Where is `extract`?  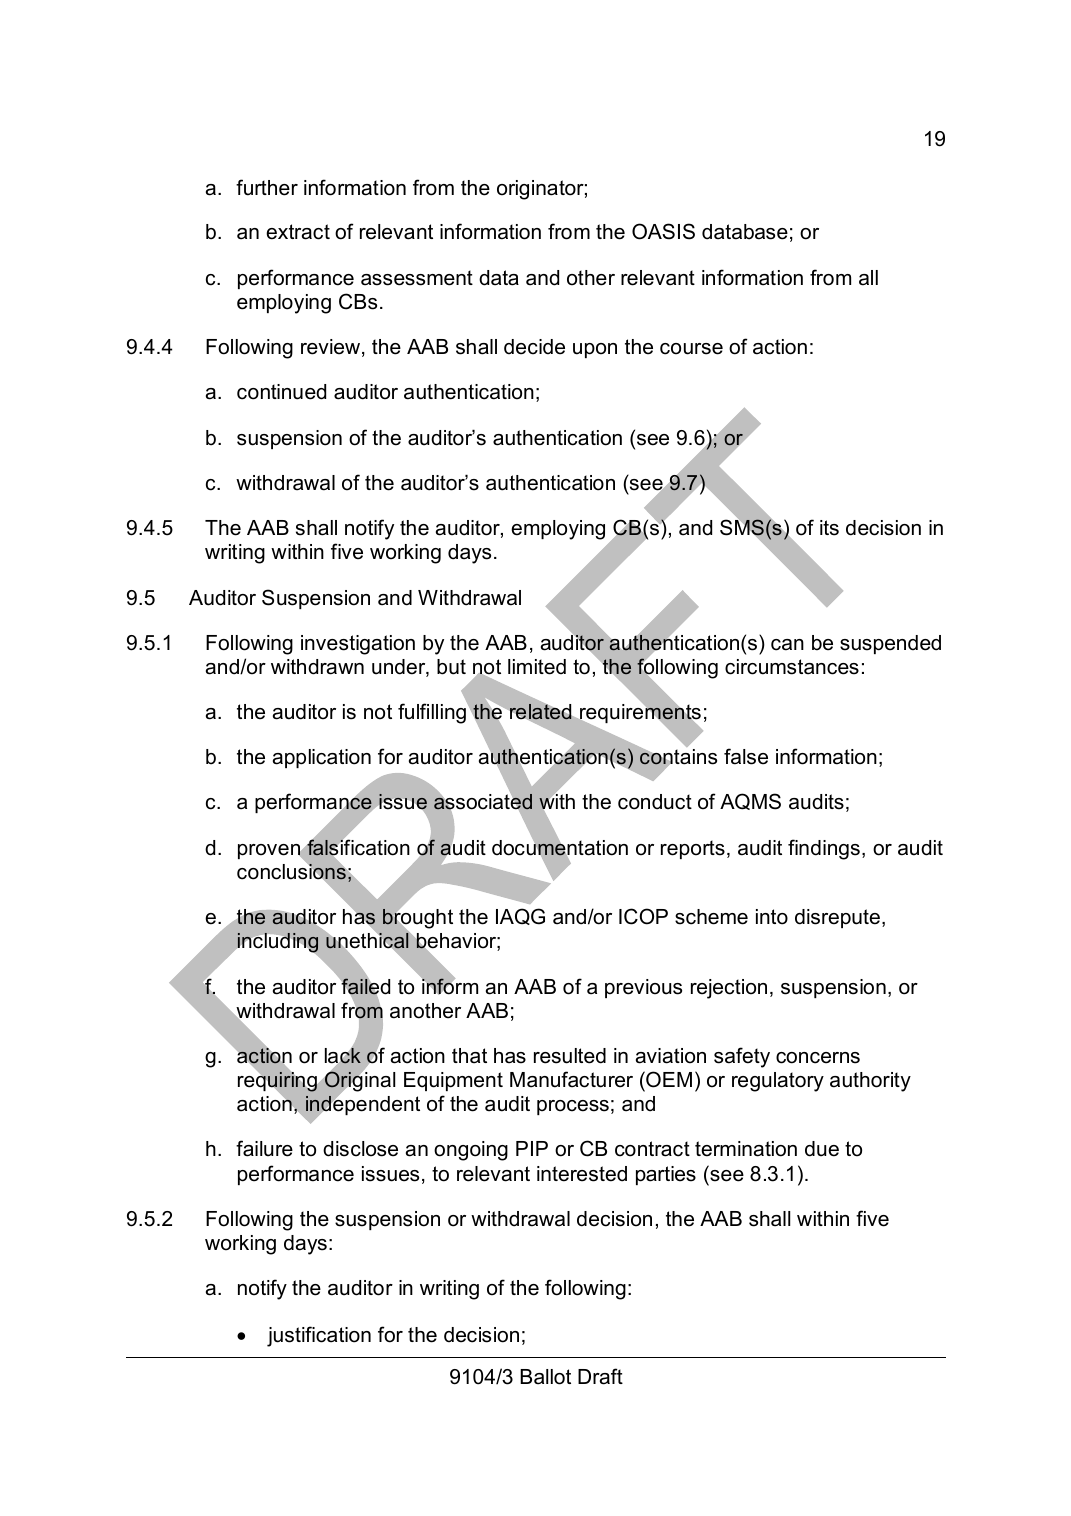 extract is located at coordinates (298, 232).
